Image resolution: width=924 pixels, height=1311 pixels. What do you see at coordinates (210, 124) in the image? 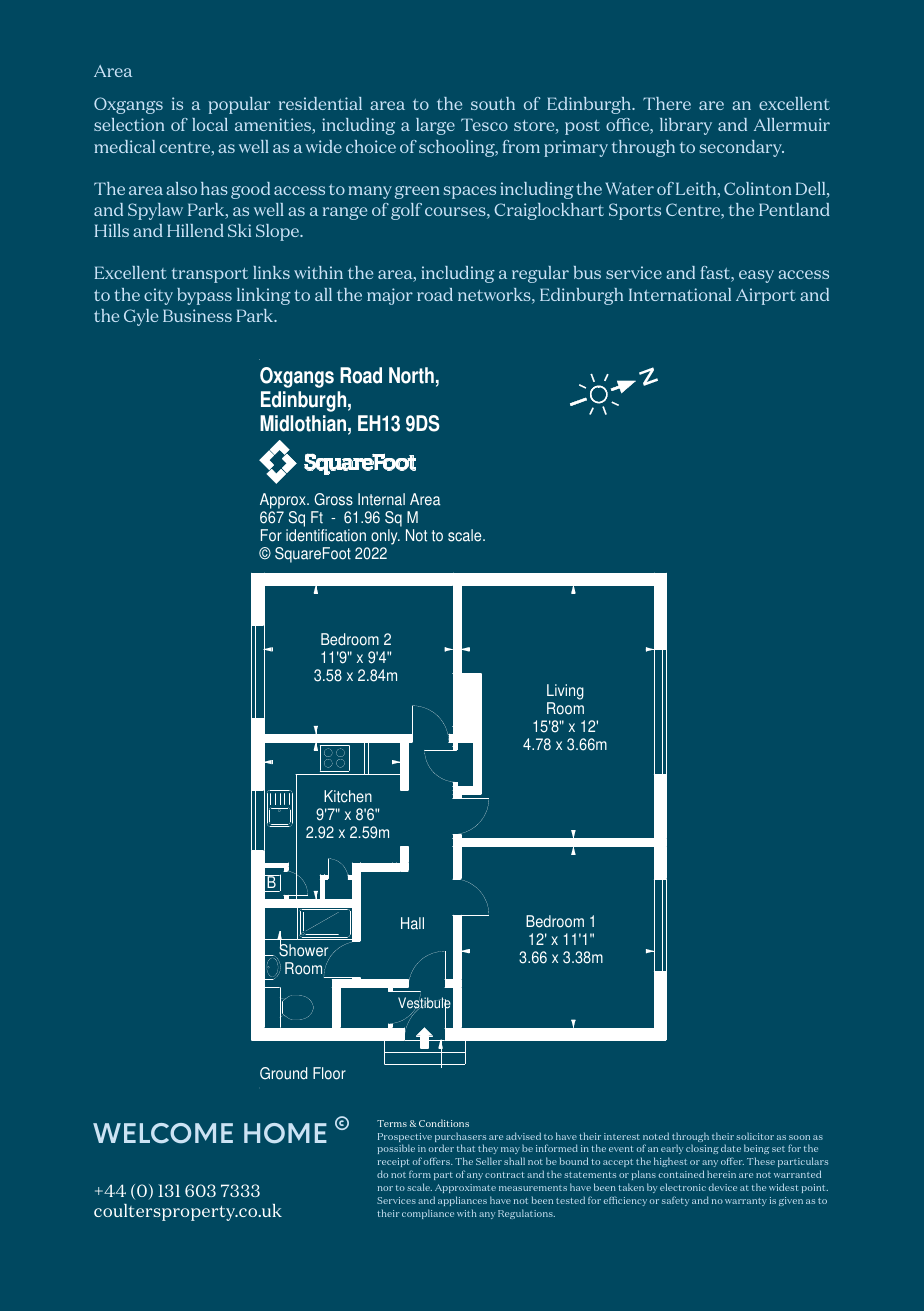
I see `local` at bounding box center [210, 124].
